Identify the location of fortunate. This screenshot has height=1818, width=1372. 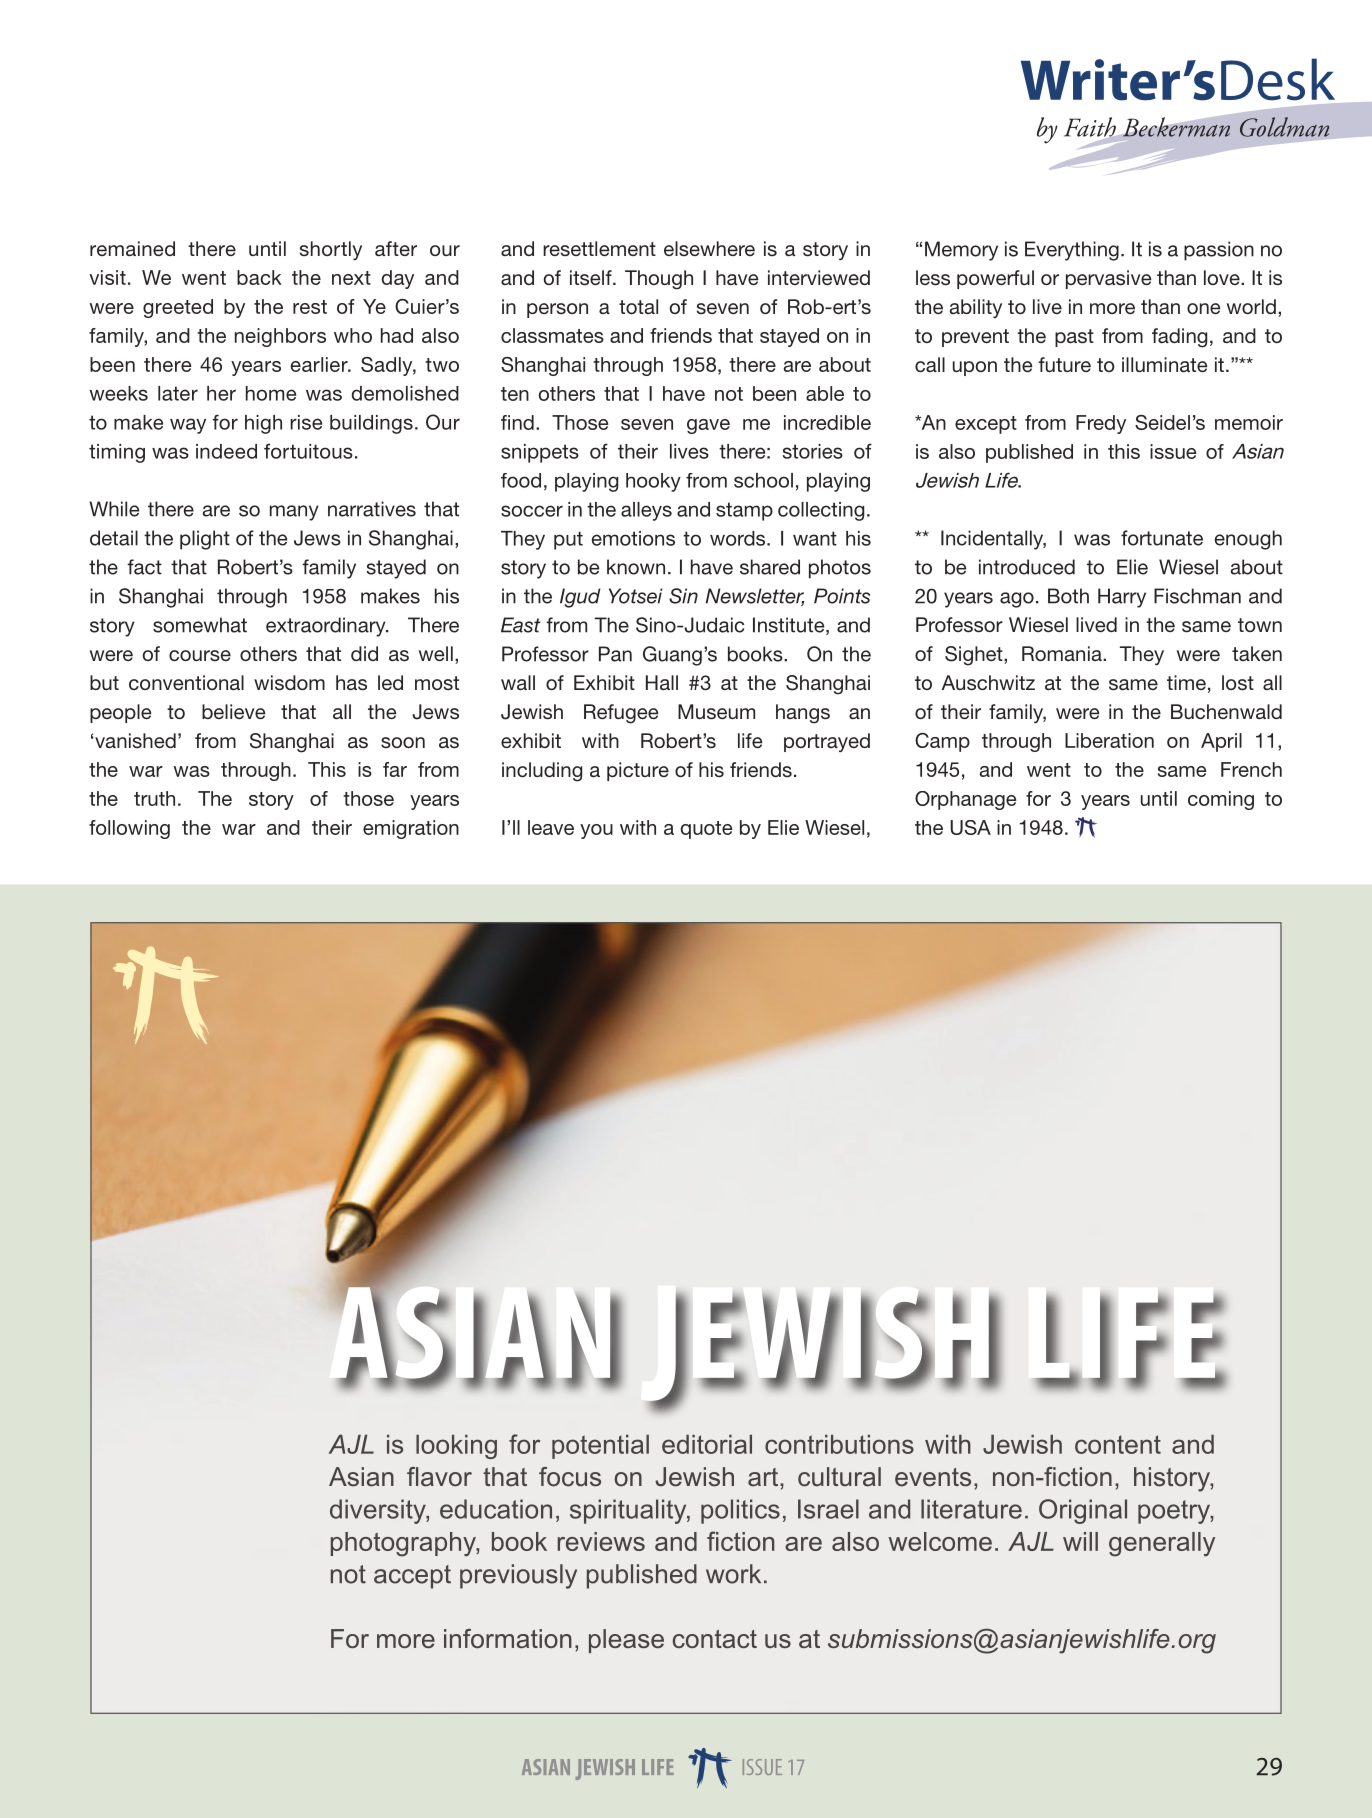
(1162, 538).
